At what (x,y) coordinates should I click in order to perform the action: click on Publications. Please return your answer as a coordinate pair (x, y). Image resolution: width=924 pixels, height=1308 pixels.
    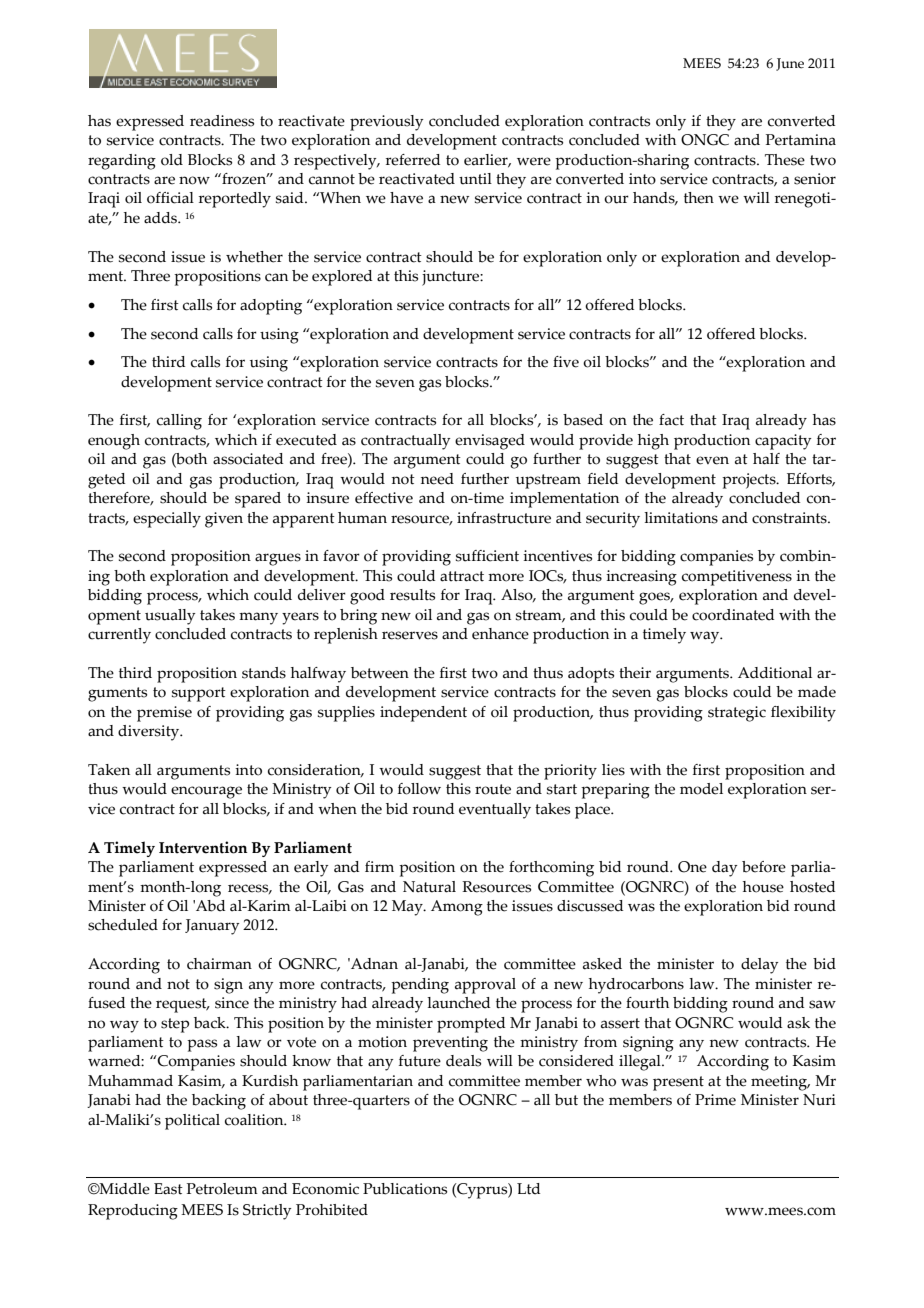
    Looking at the image, I should click on (405, 1189).
